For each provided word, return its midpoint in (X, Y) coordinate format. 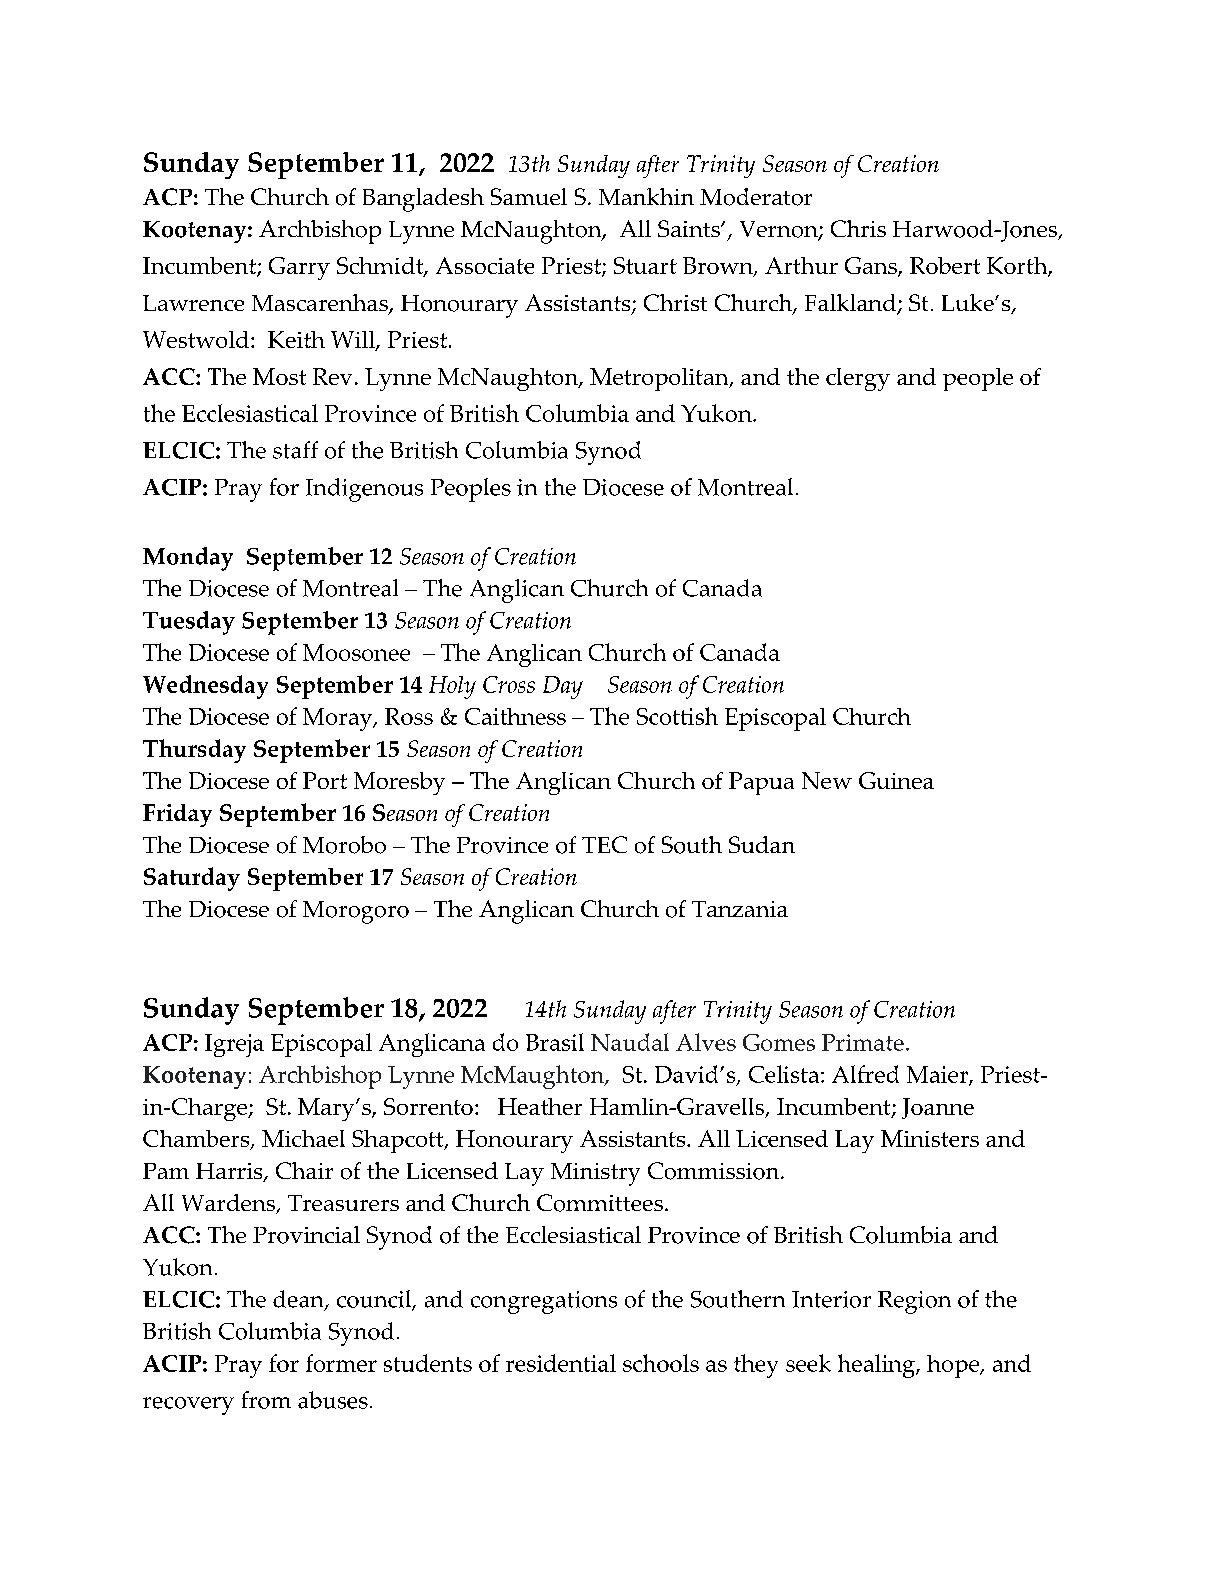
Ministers (930, 1138)
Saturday (192, 879)
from (266, 1400)
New (827, 780)
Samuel (529, 196)
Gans (872, 267)
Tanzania (740, 909)
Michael (303, 1138)
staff (295, 450)
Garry (299, 268)
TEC (604, 844)
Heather (540, 1106)
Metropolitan (660, 379)
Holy (452, 687)
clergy (858, 379)
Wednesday (205, 687)
